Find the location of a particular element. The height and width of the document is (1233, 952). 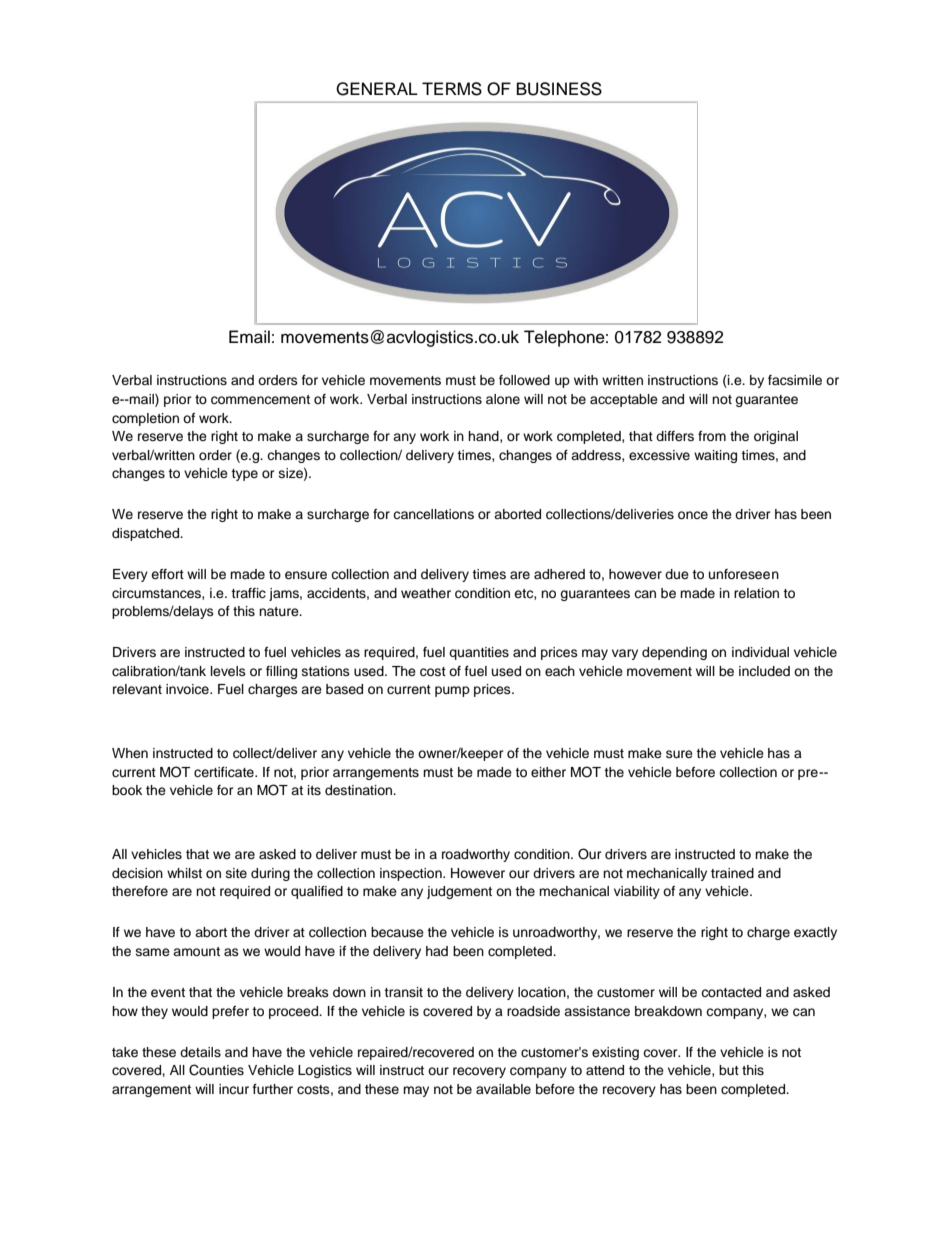

pump is located at coordinates (452, 691).
